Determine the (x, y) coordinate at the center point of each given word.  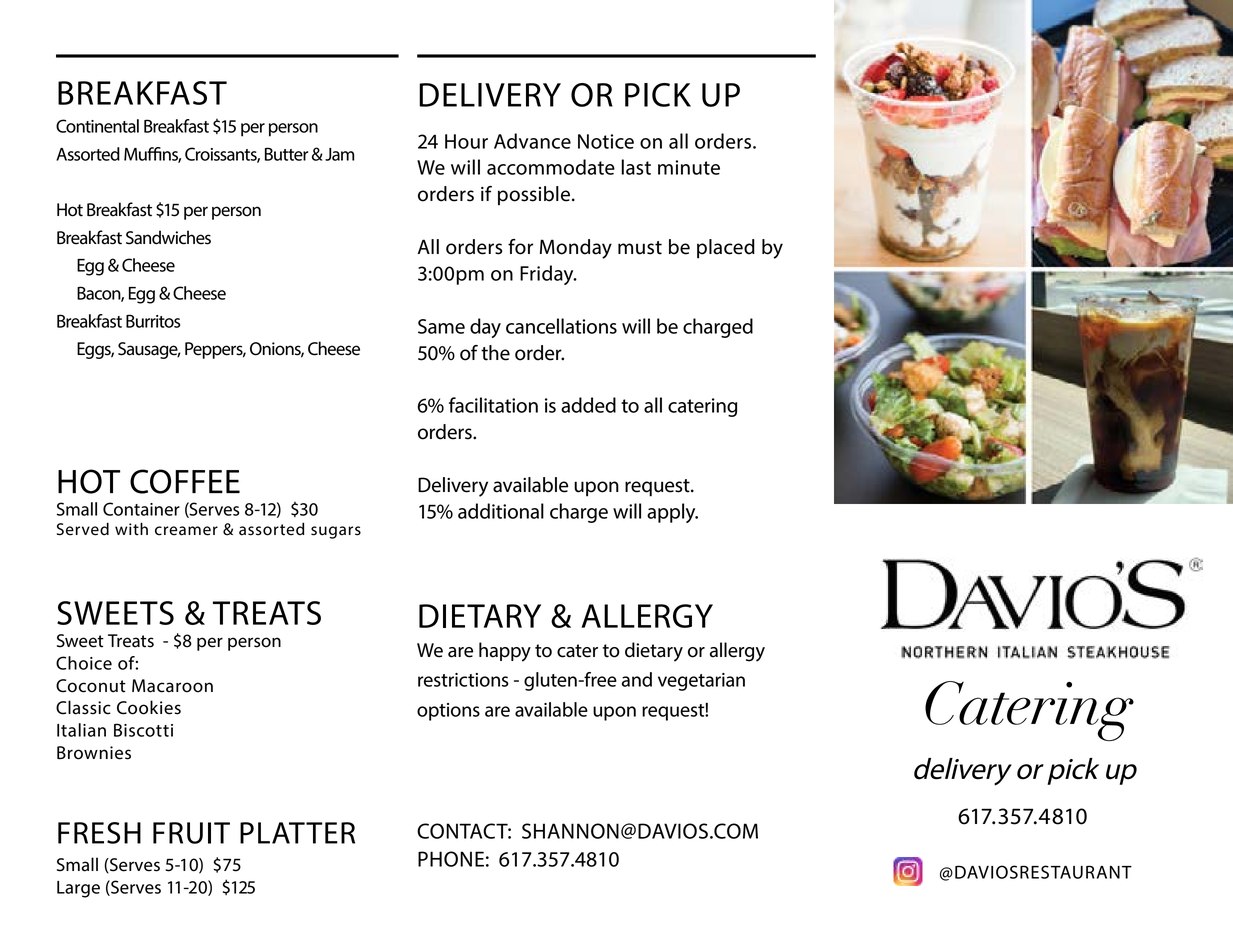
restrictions (463, 680)
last (636, 167)
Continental (97, 126)
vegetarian (701, 682)
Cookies (149, 707)
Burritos (153, 321)
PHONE (451, 859)
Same (441, 326)
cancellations (561, 326)
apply (672, 513)
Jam (339, 154)
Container (141, 509)
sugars (336, 532)
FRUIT (191, 833)
